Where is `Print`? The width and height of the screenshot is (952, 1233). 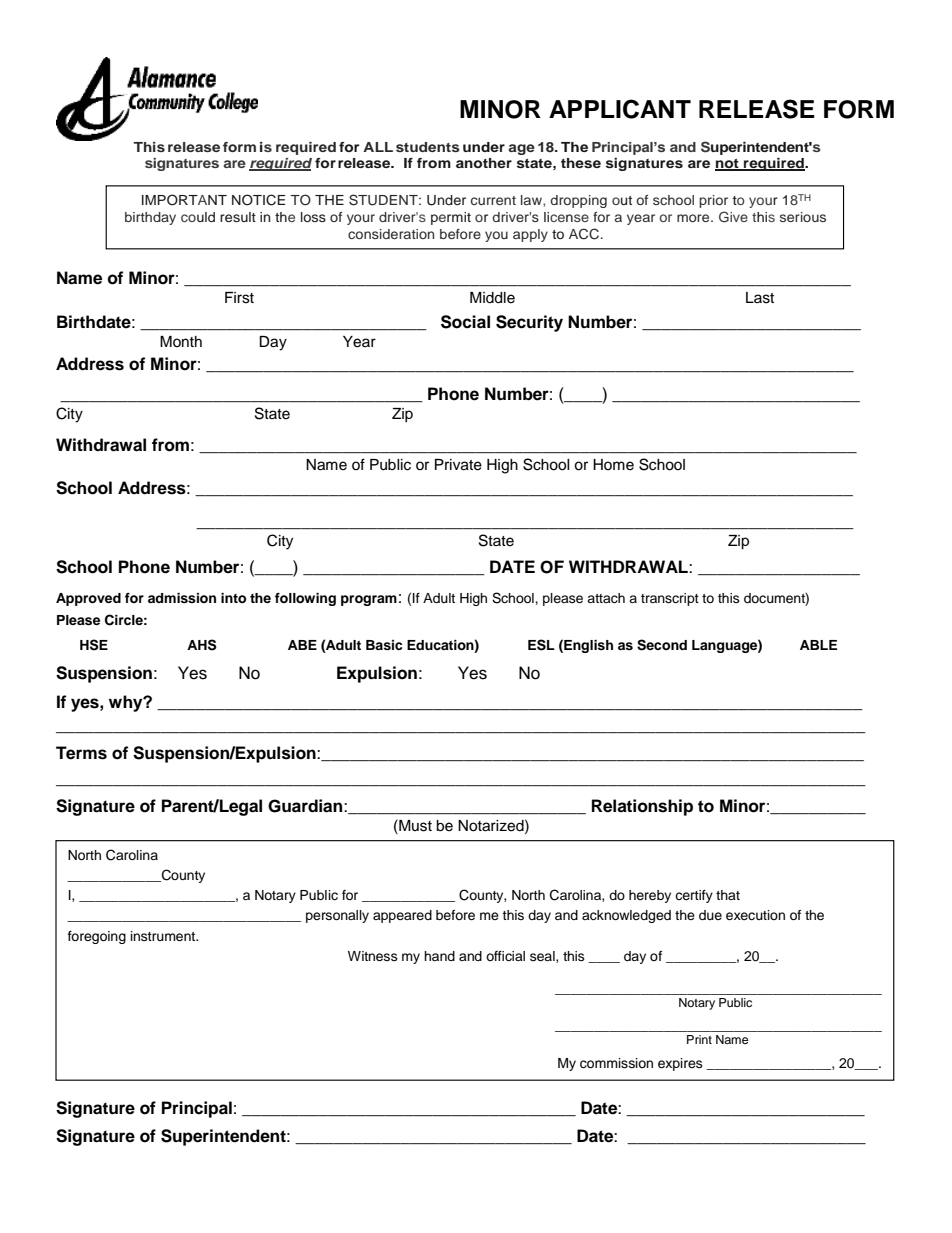
Print is located at coordinates (699, 1039).
